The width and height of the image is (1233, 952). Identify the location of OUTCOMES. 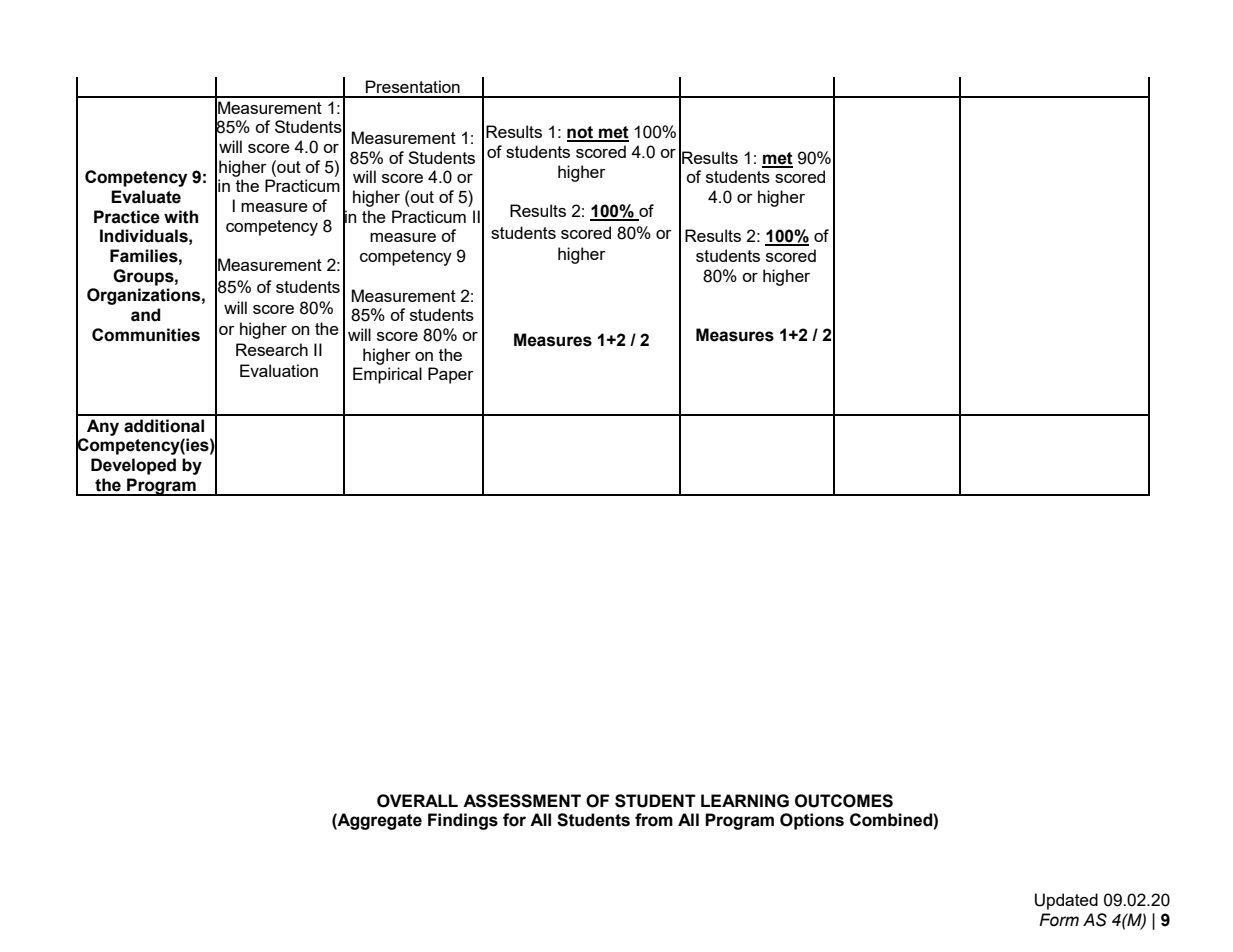
(844, 801).
